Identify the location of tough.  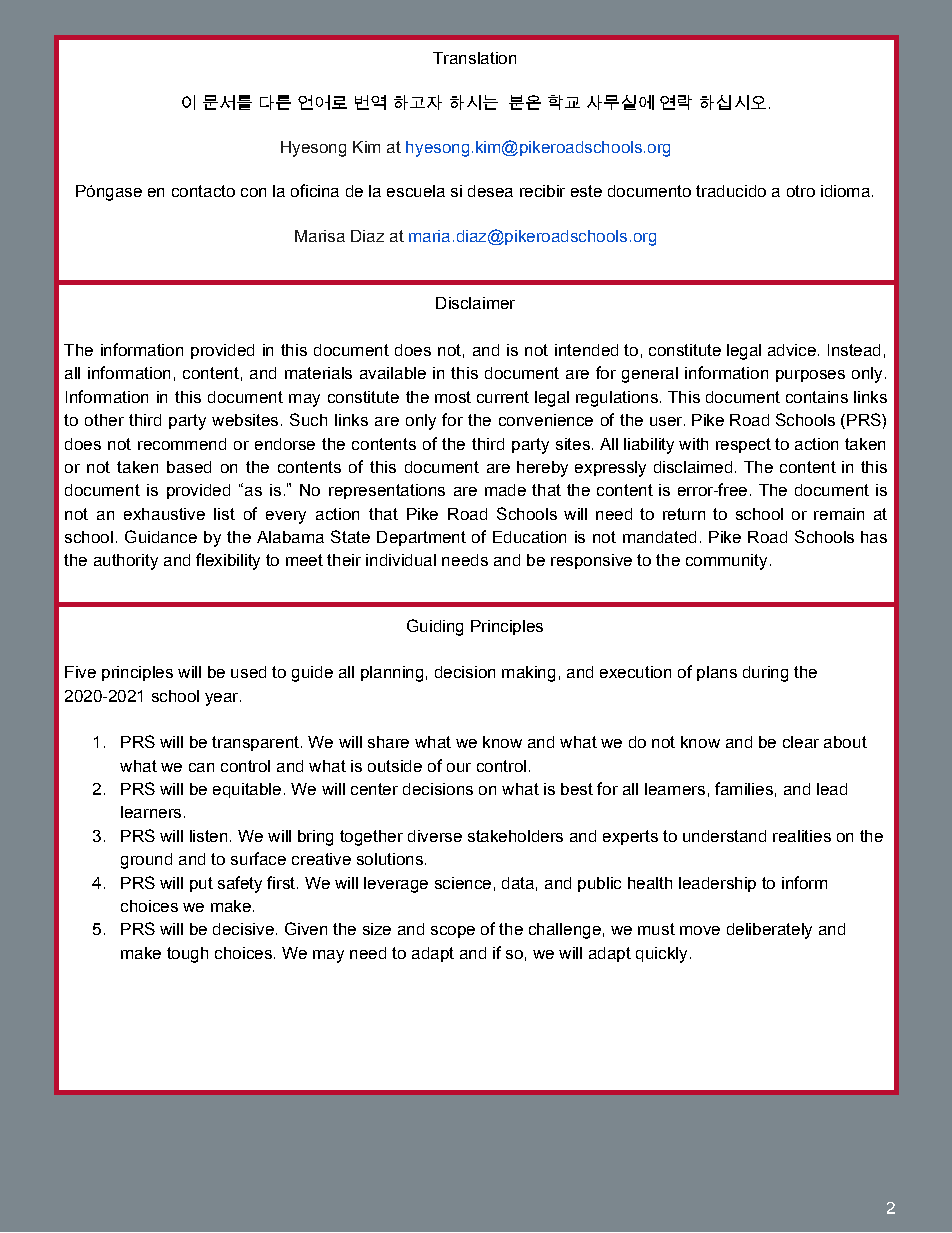
(187, 955).
